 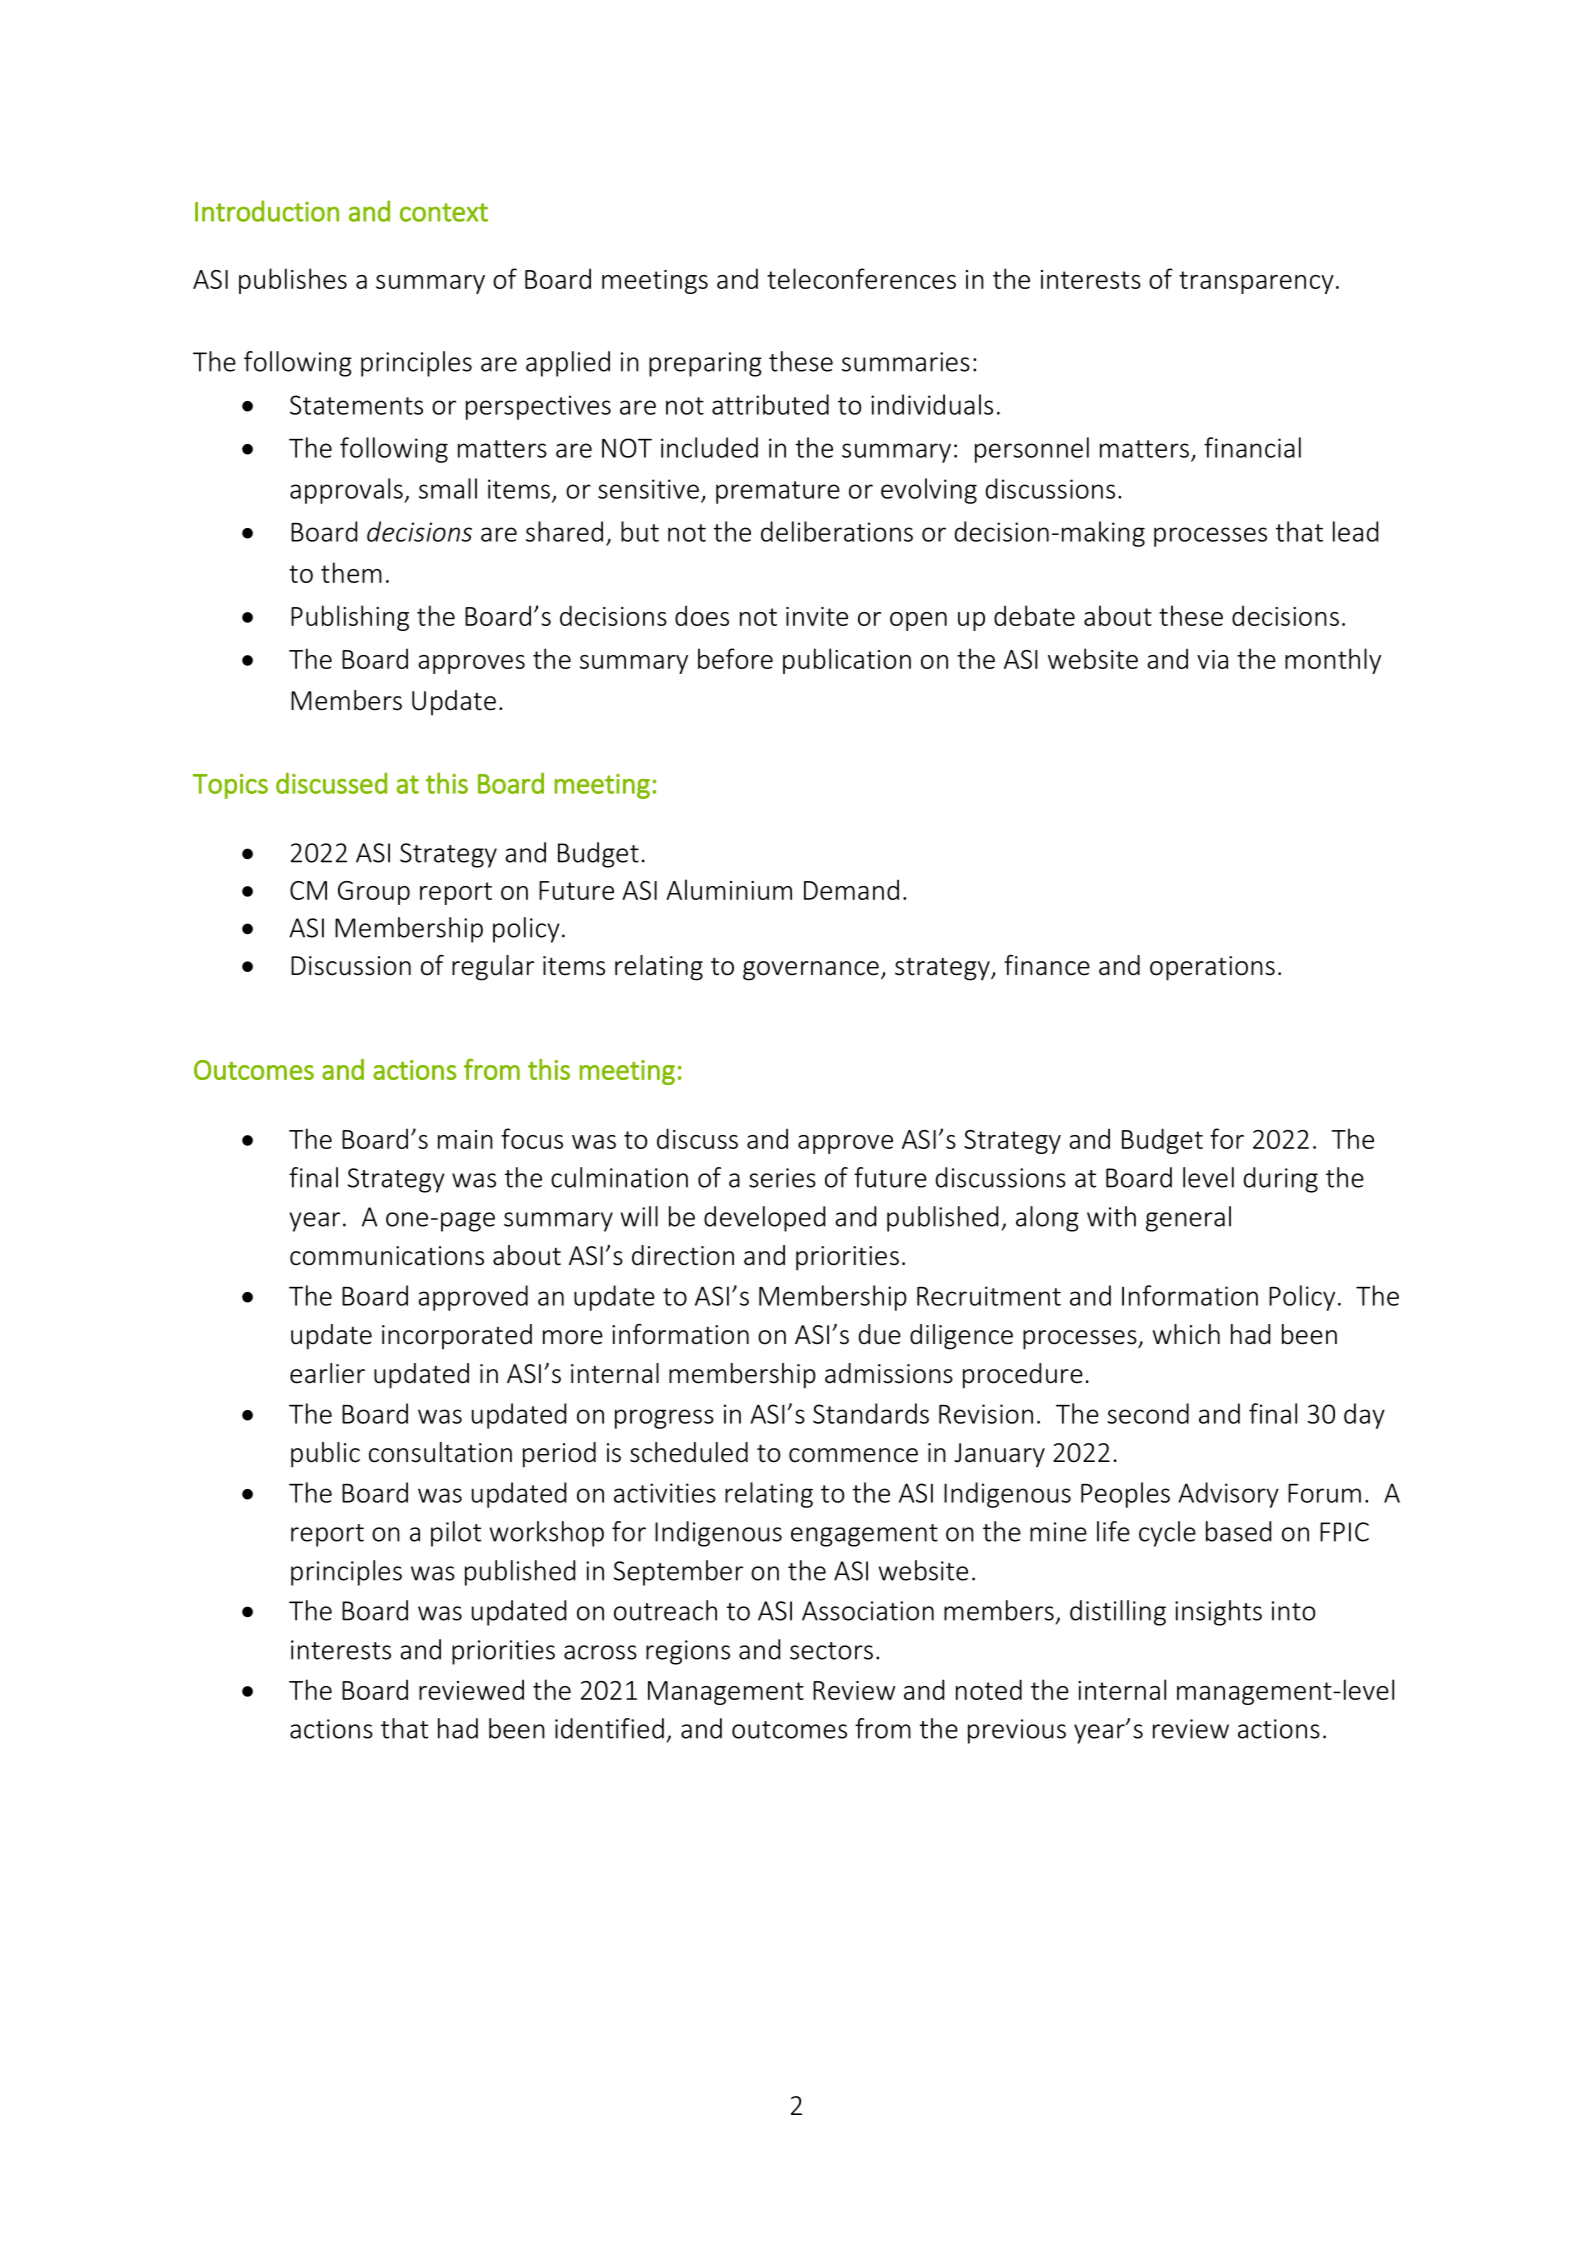 What do you see at coordinates (293, 281) in the screenshot?
I see `publishes` at bounding box center [293, 281].
